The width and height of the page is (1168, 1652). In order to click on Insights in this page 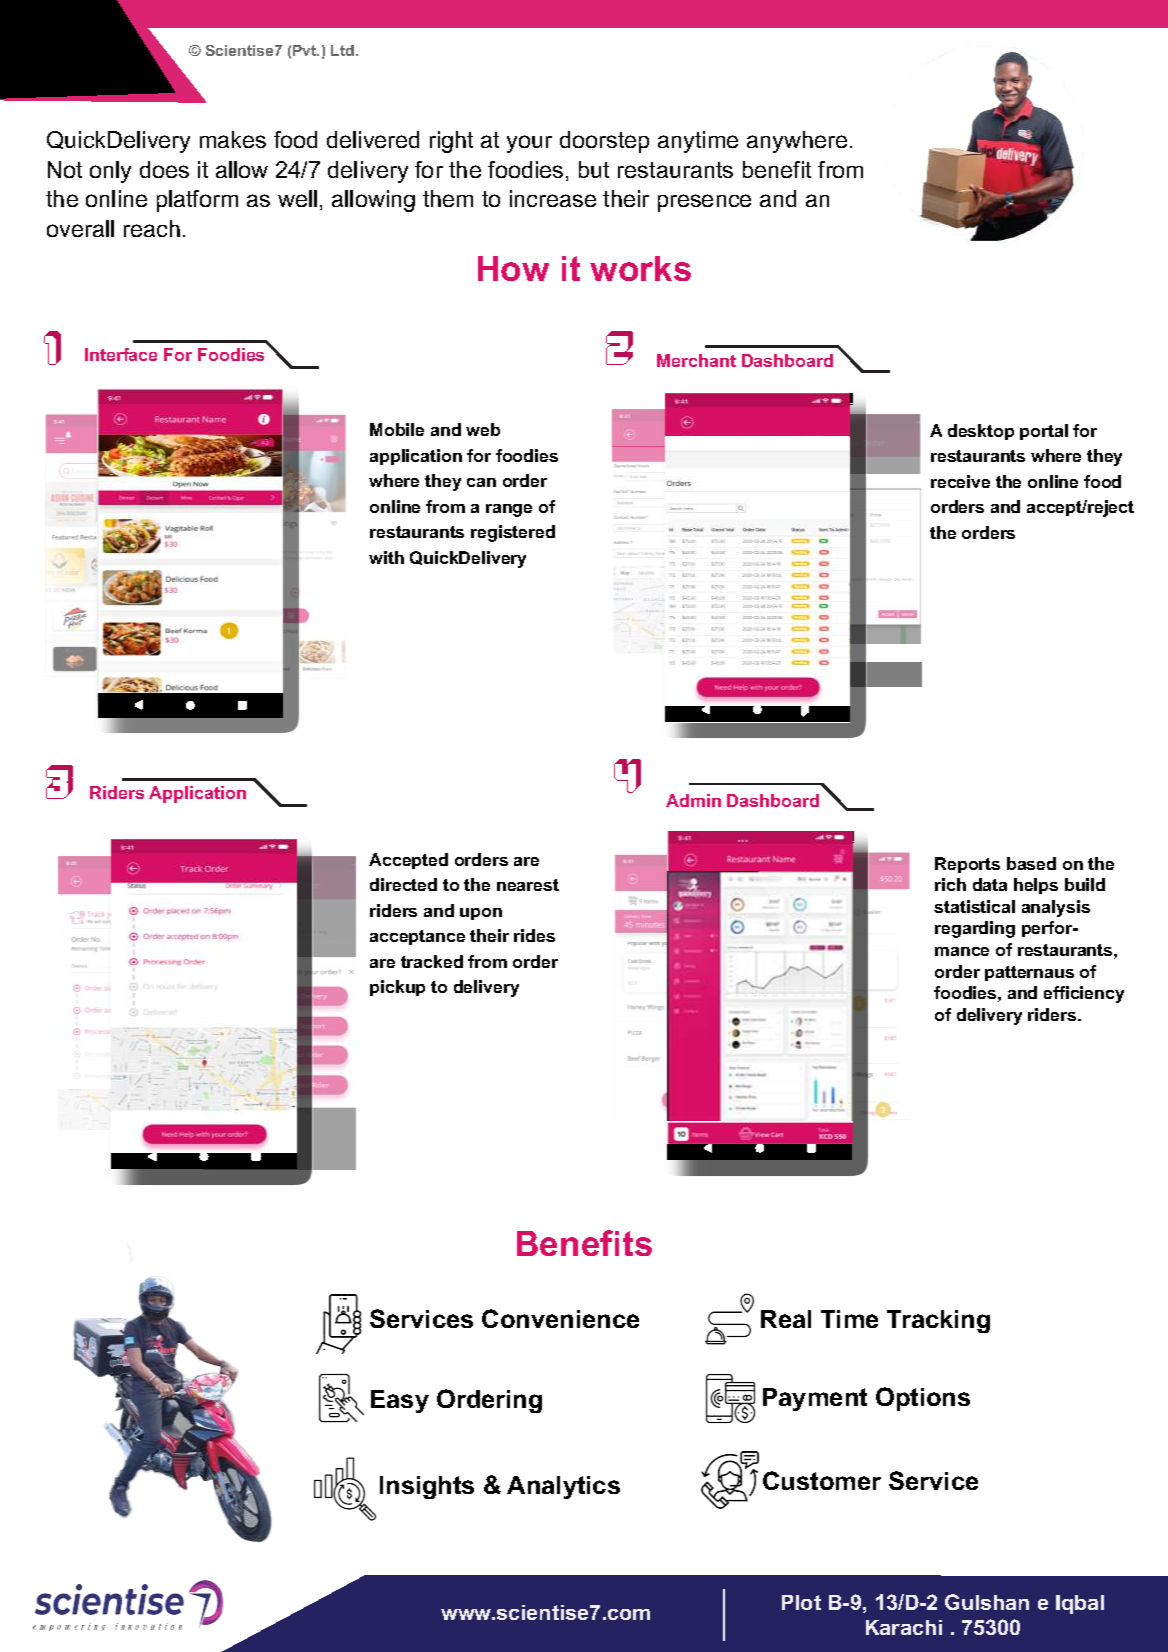, I will do `click(427, 1487)`.
